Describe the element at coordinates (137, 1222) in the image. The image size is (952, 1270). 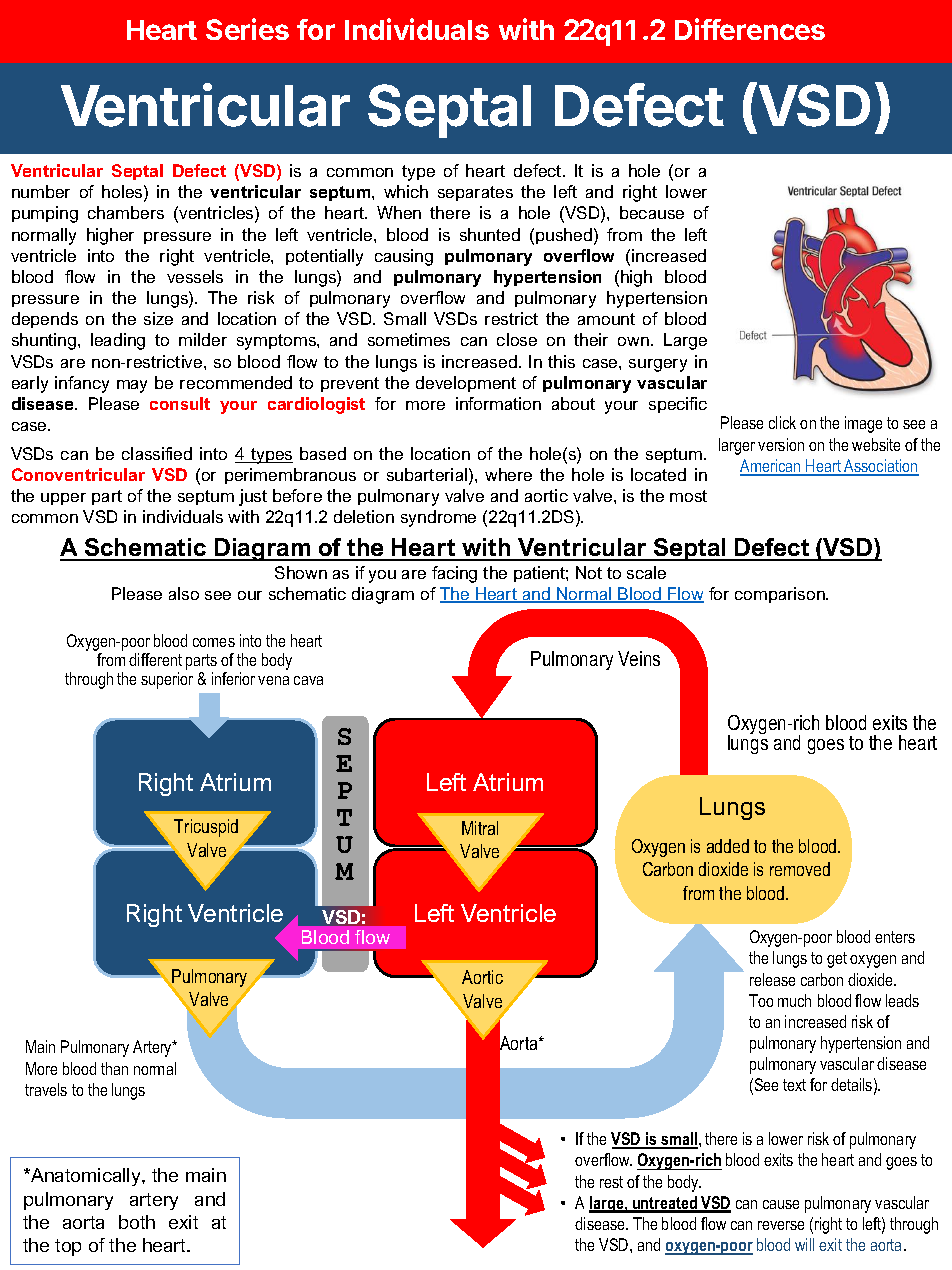
I see `both` at that location.
